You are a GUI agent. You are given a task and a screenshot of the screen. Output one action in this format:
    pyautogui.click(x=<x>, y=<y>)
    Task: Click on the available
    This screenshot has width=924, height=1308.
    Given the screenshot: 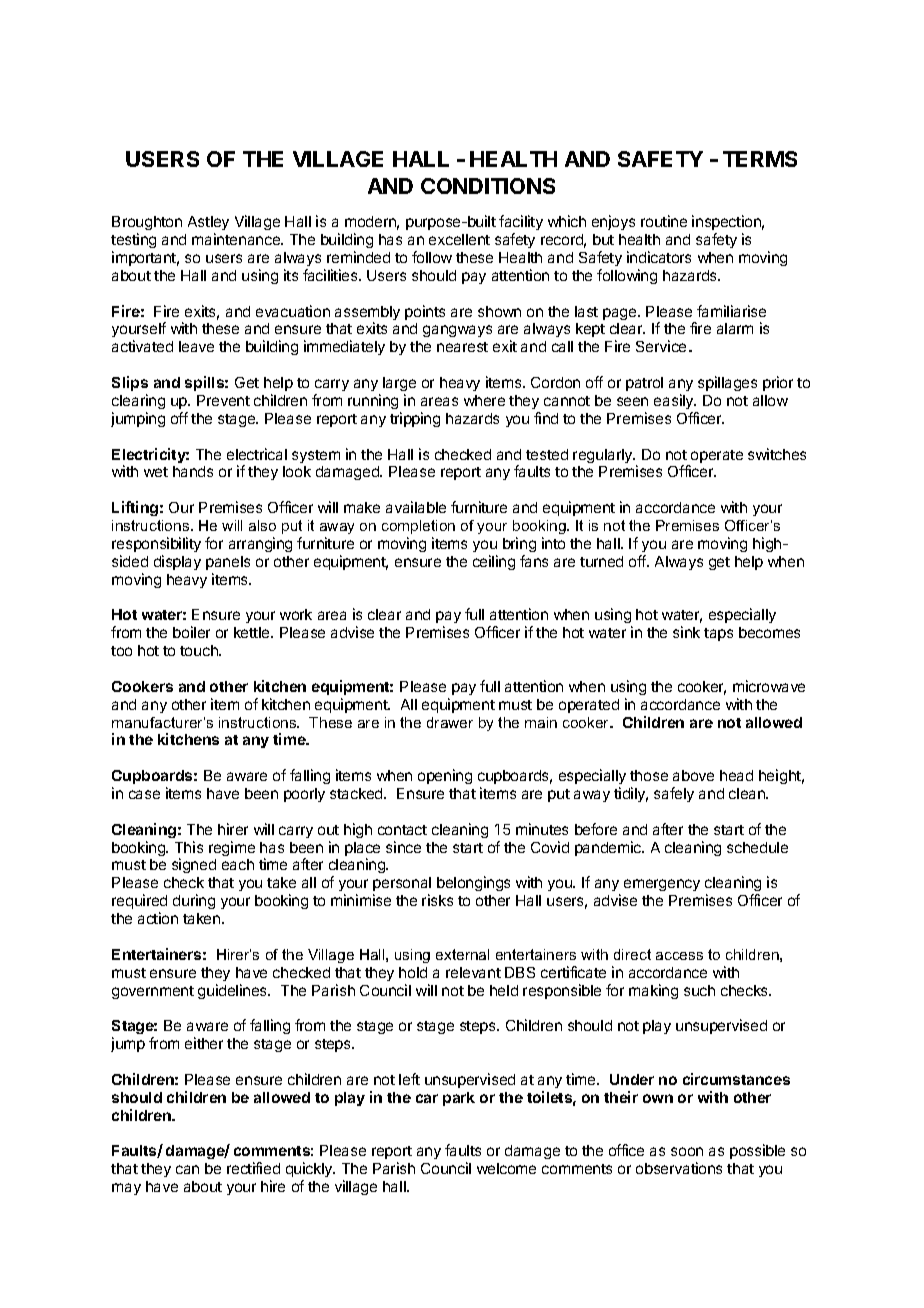 What is the action you would take?
    pyautogui.click(x=416, y=507)
